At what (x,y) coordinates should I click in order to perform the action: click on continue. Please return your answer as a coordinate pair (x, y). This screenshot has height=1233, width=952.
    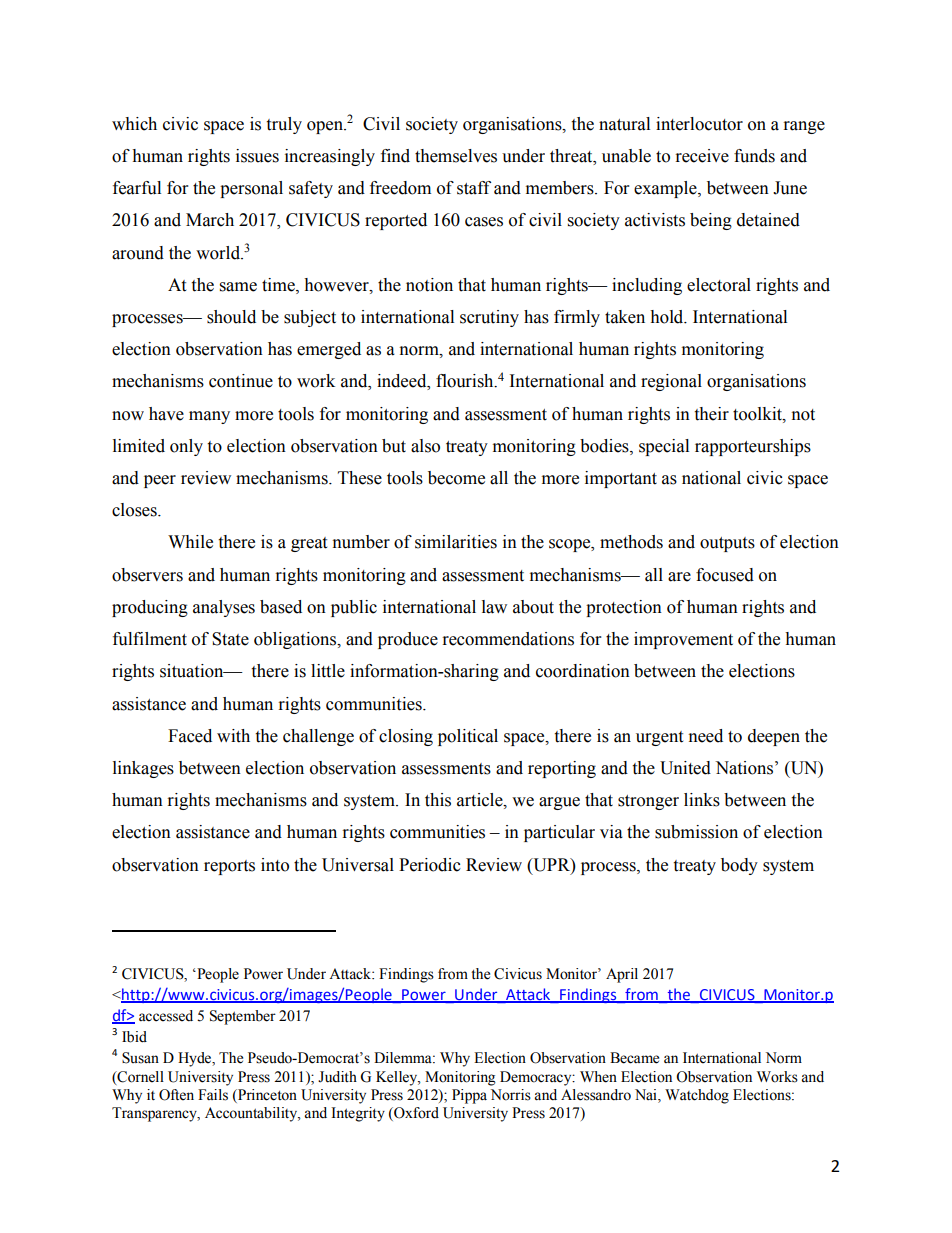
    Looking at the image, I should click on (241, 381).
